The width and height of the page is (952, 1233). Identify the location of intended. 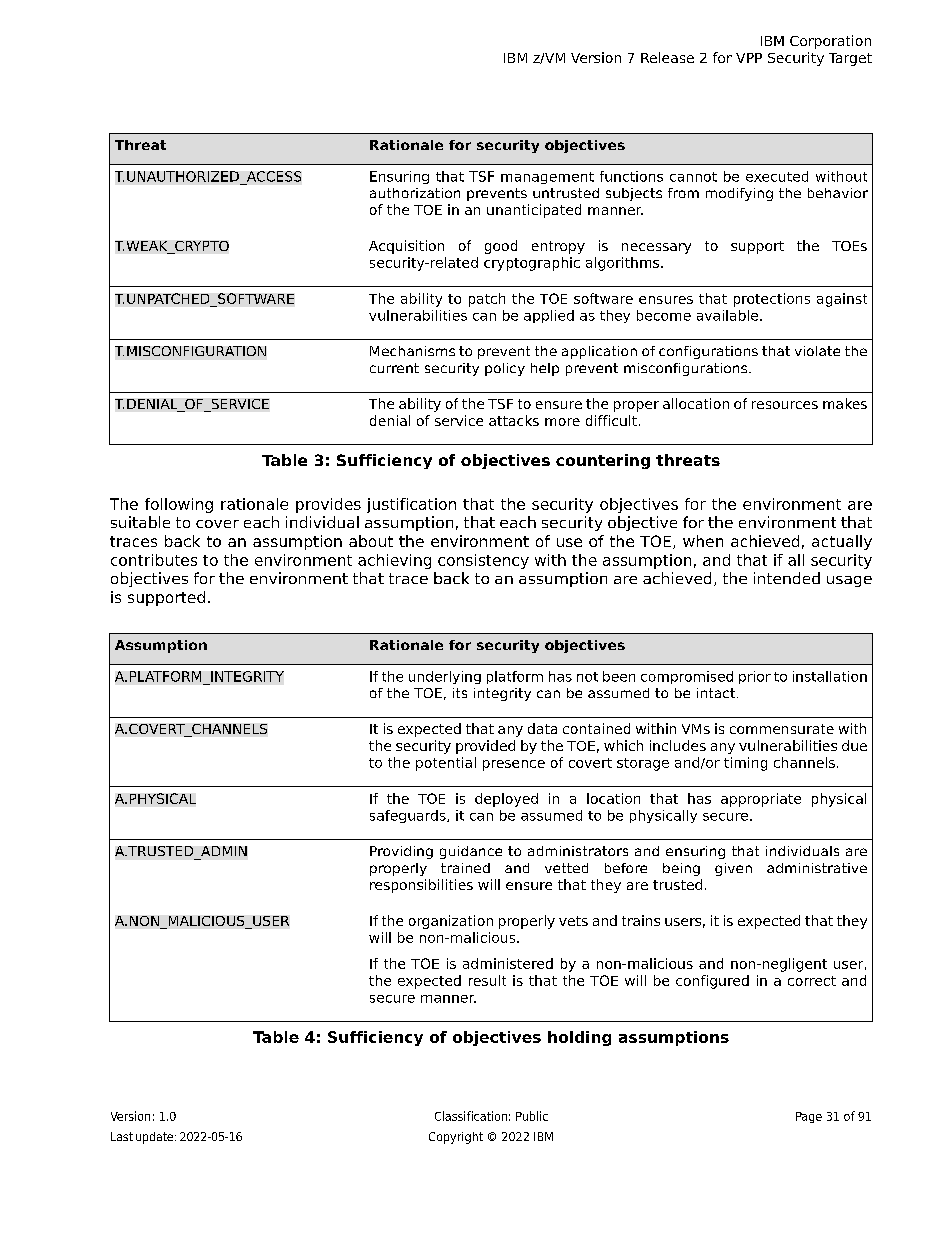
(787, 578).
